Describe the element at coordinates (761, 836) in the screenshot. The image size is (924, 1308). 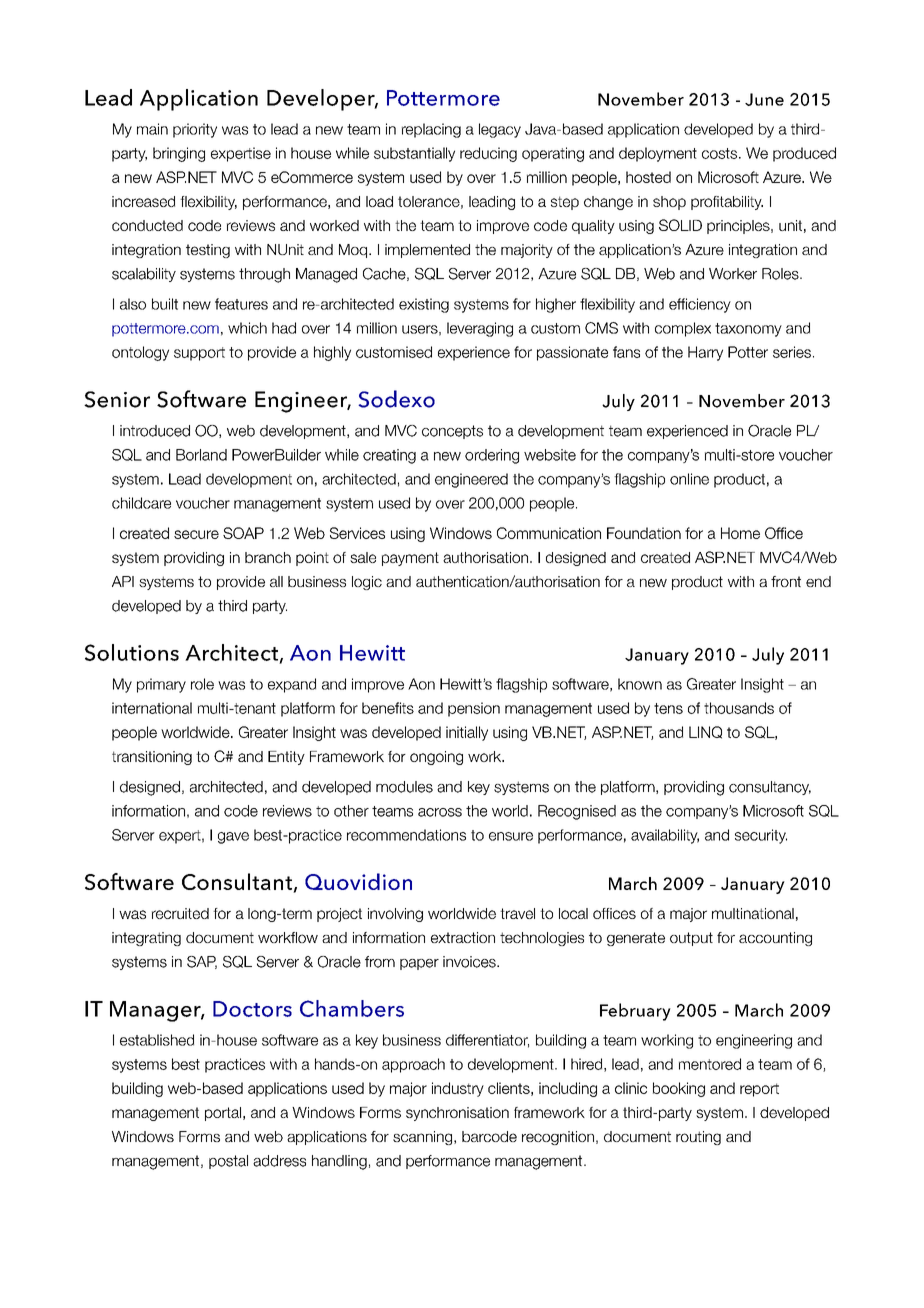
I see `security` at that location.
